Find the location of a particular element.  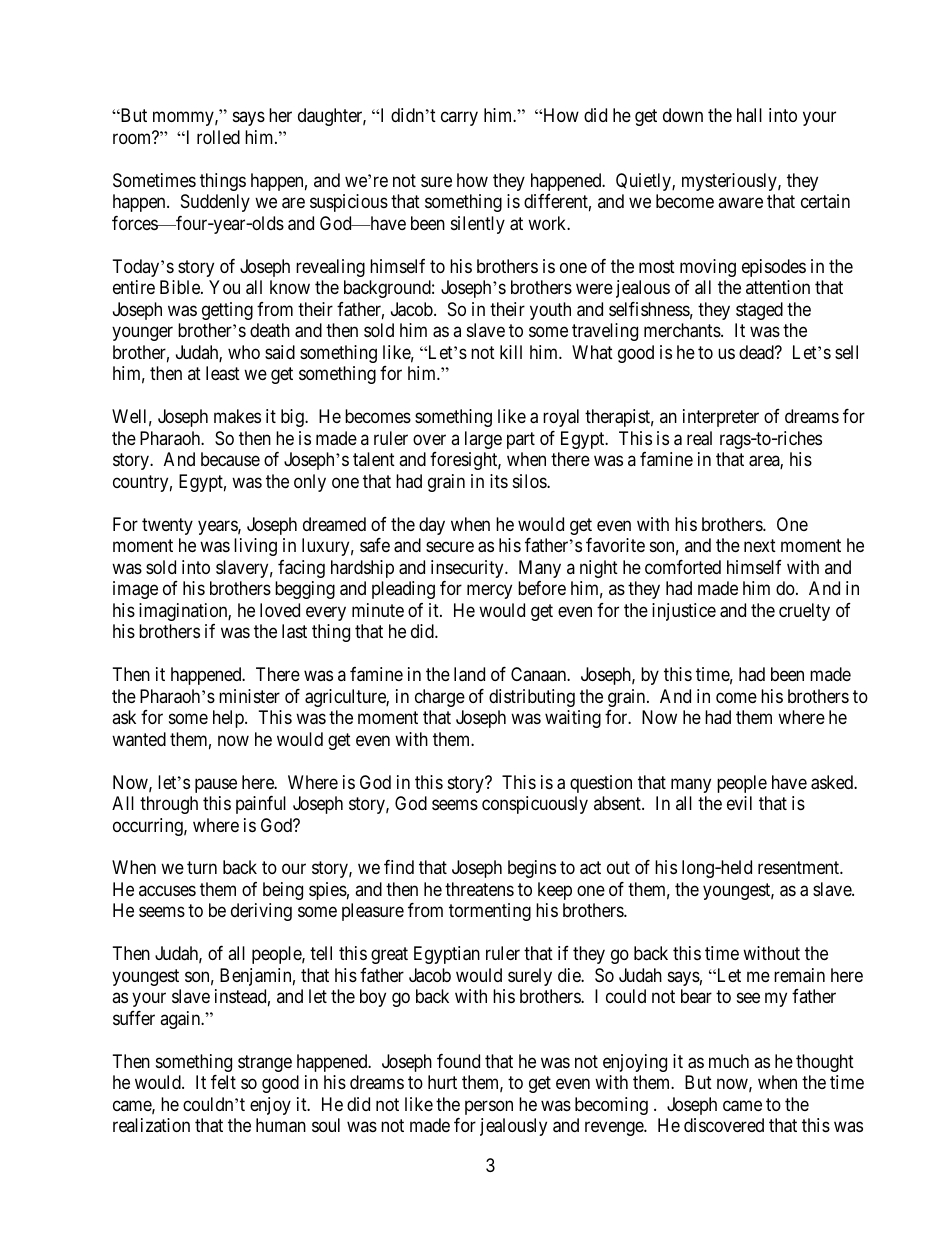

begins is located at coordinates (532, 869).
